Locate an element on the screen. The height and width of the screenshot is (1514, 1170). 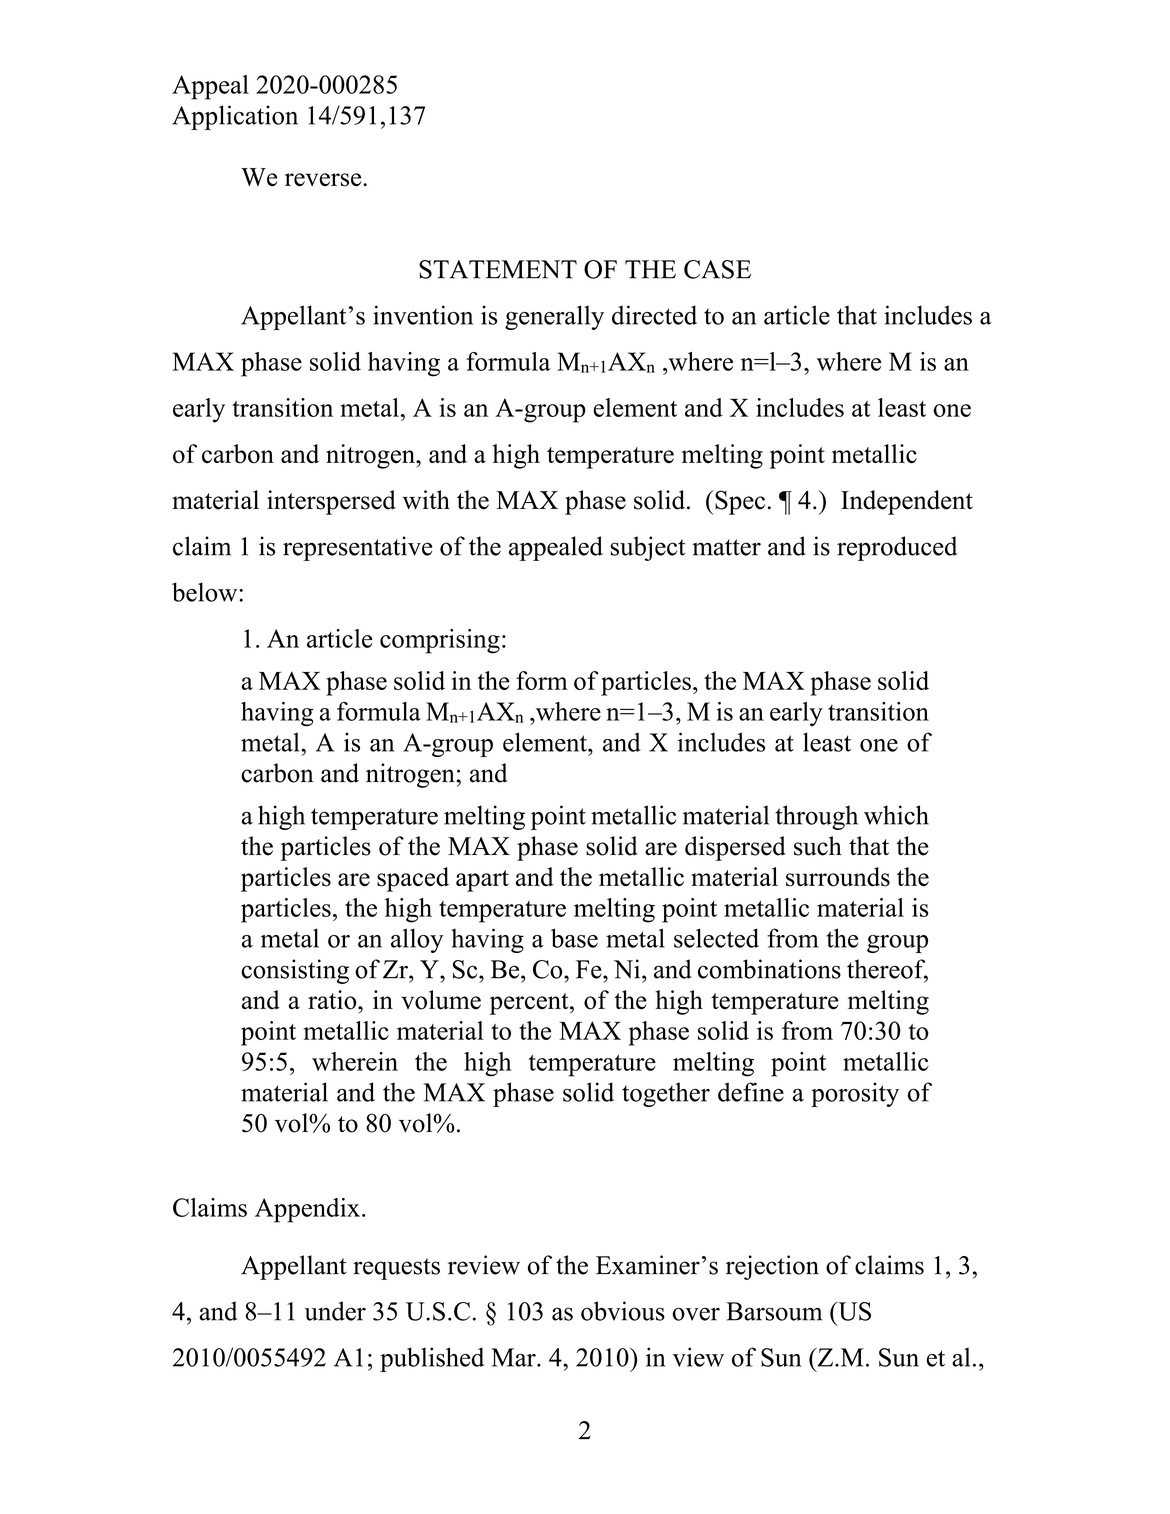
Mar is located at coordinates (514, 1357).
